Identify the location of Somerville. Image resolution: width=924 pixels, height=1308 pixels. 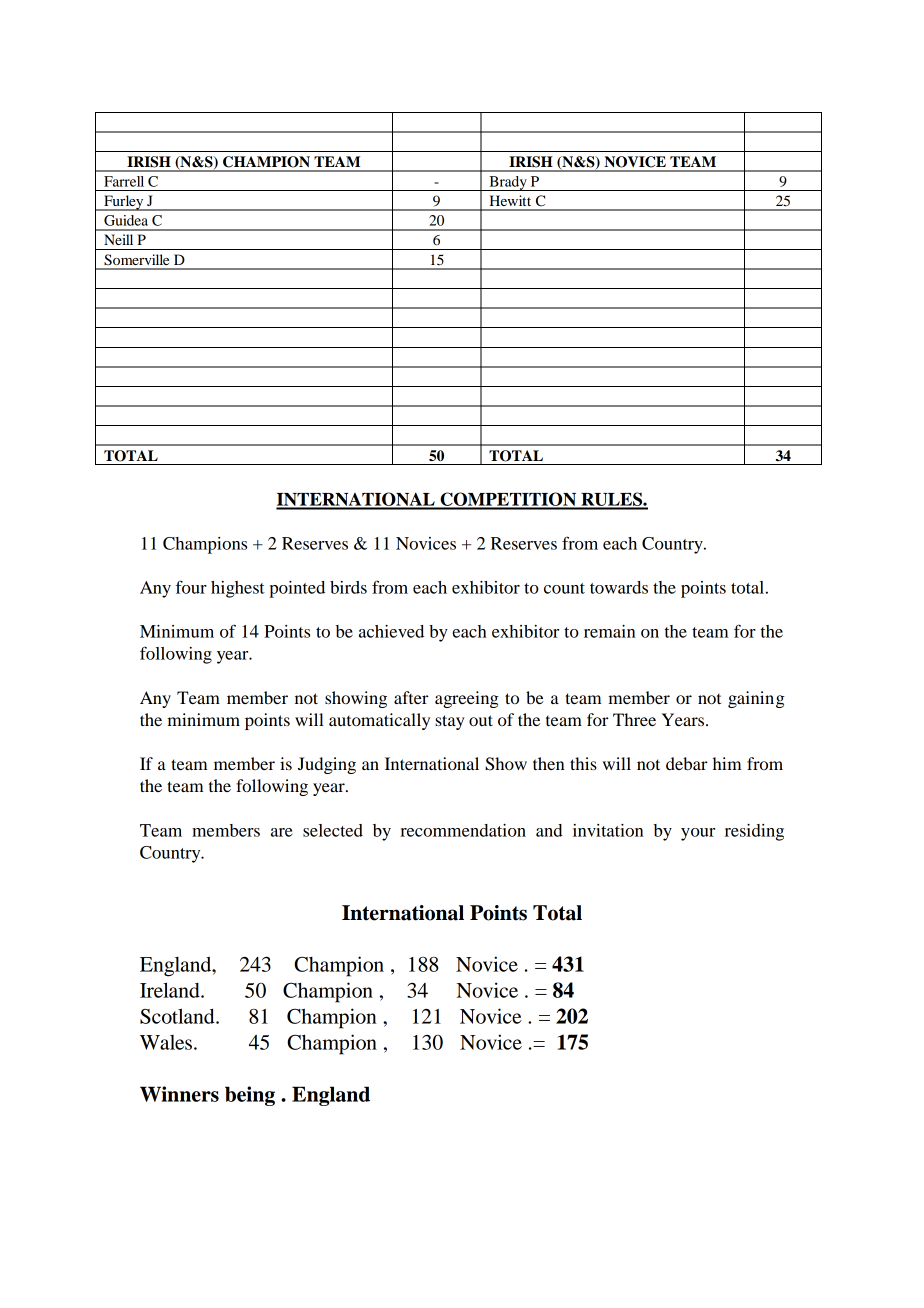
(136, 260).
